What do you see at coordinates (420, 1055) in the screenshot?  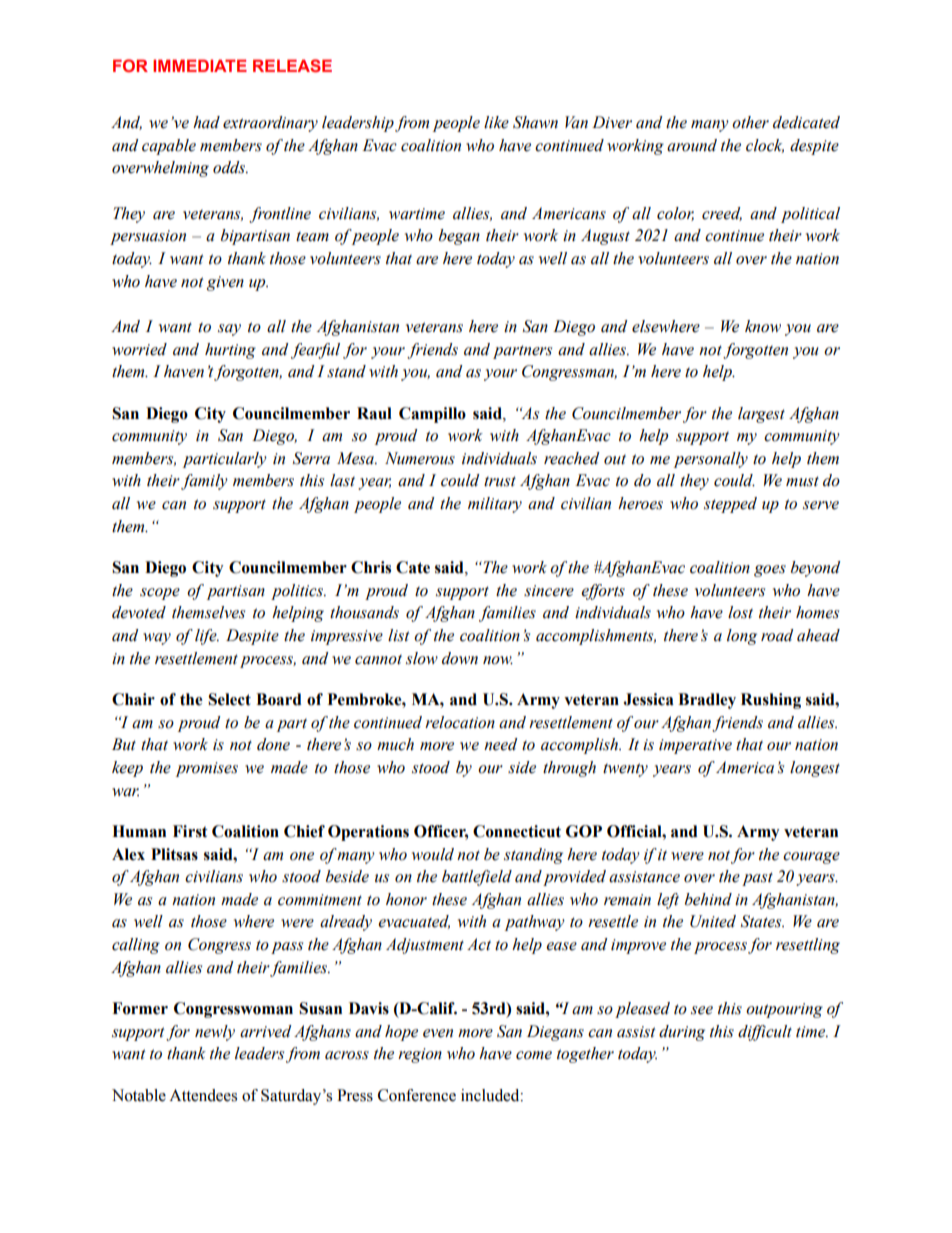 I see `region` at bounding box center [420, 1055].
